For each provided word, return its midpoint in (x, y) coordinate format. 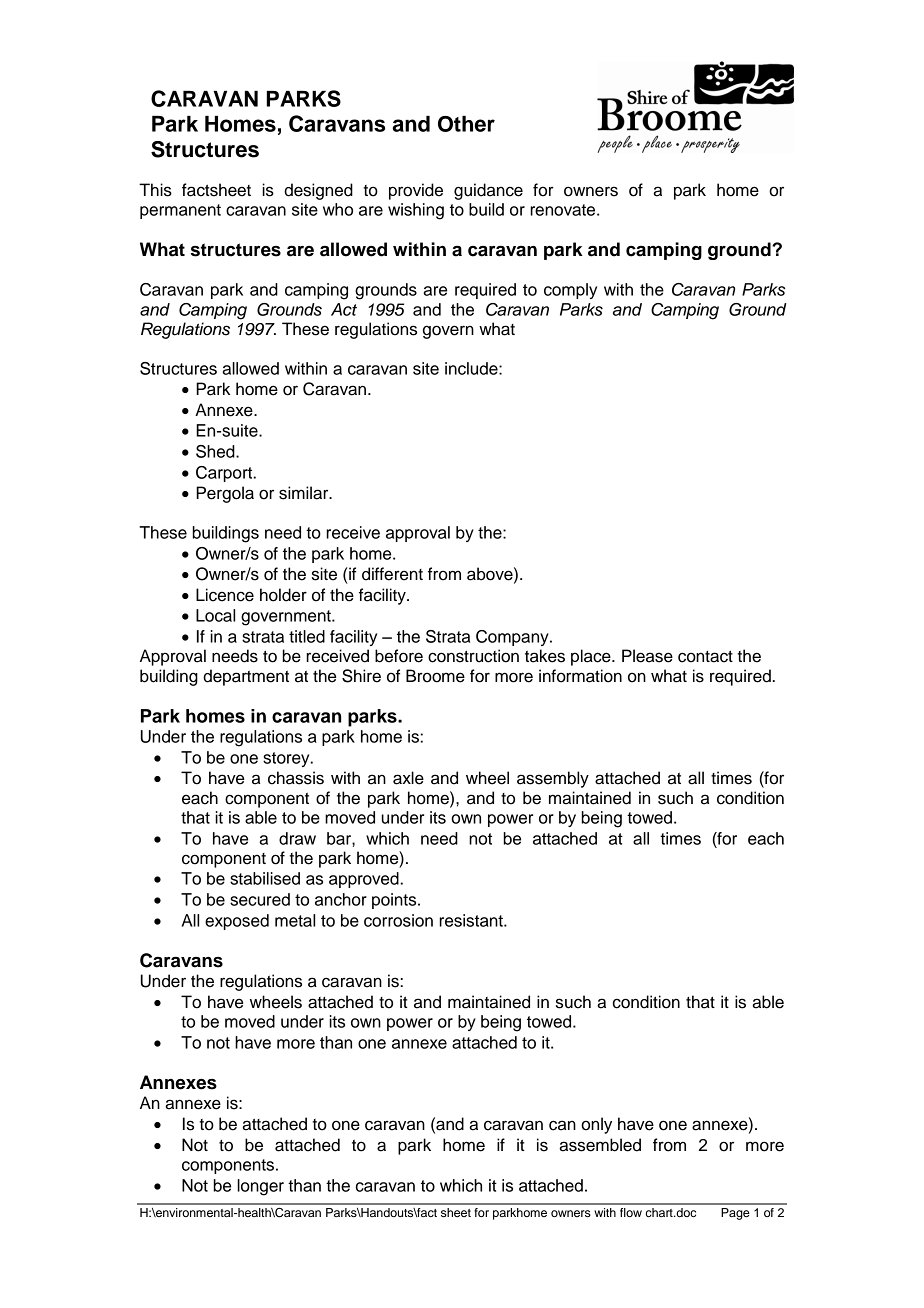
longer (260, 1187)
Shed (216, 451)
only (596, 1125)
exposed (237, 922)
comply (570, 291)
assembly (553, 779)
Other (466, 124)
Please (647, 656)
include (472, 368)
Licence (225, 595)
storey (287, 759)
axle (408, 778)
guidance (488, 191)
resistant (472, 920)
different (392, 574)
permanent (180, 211)
